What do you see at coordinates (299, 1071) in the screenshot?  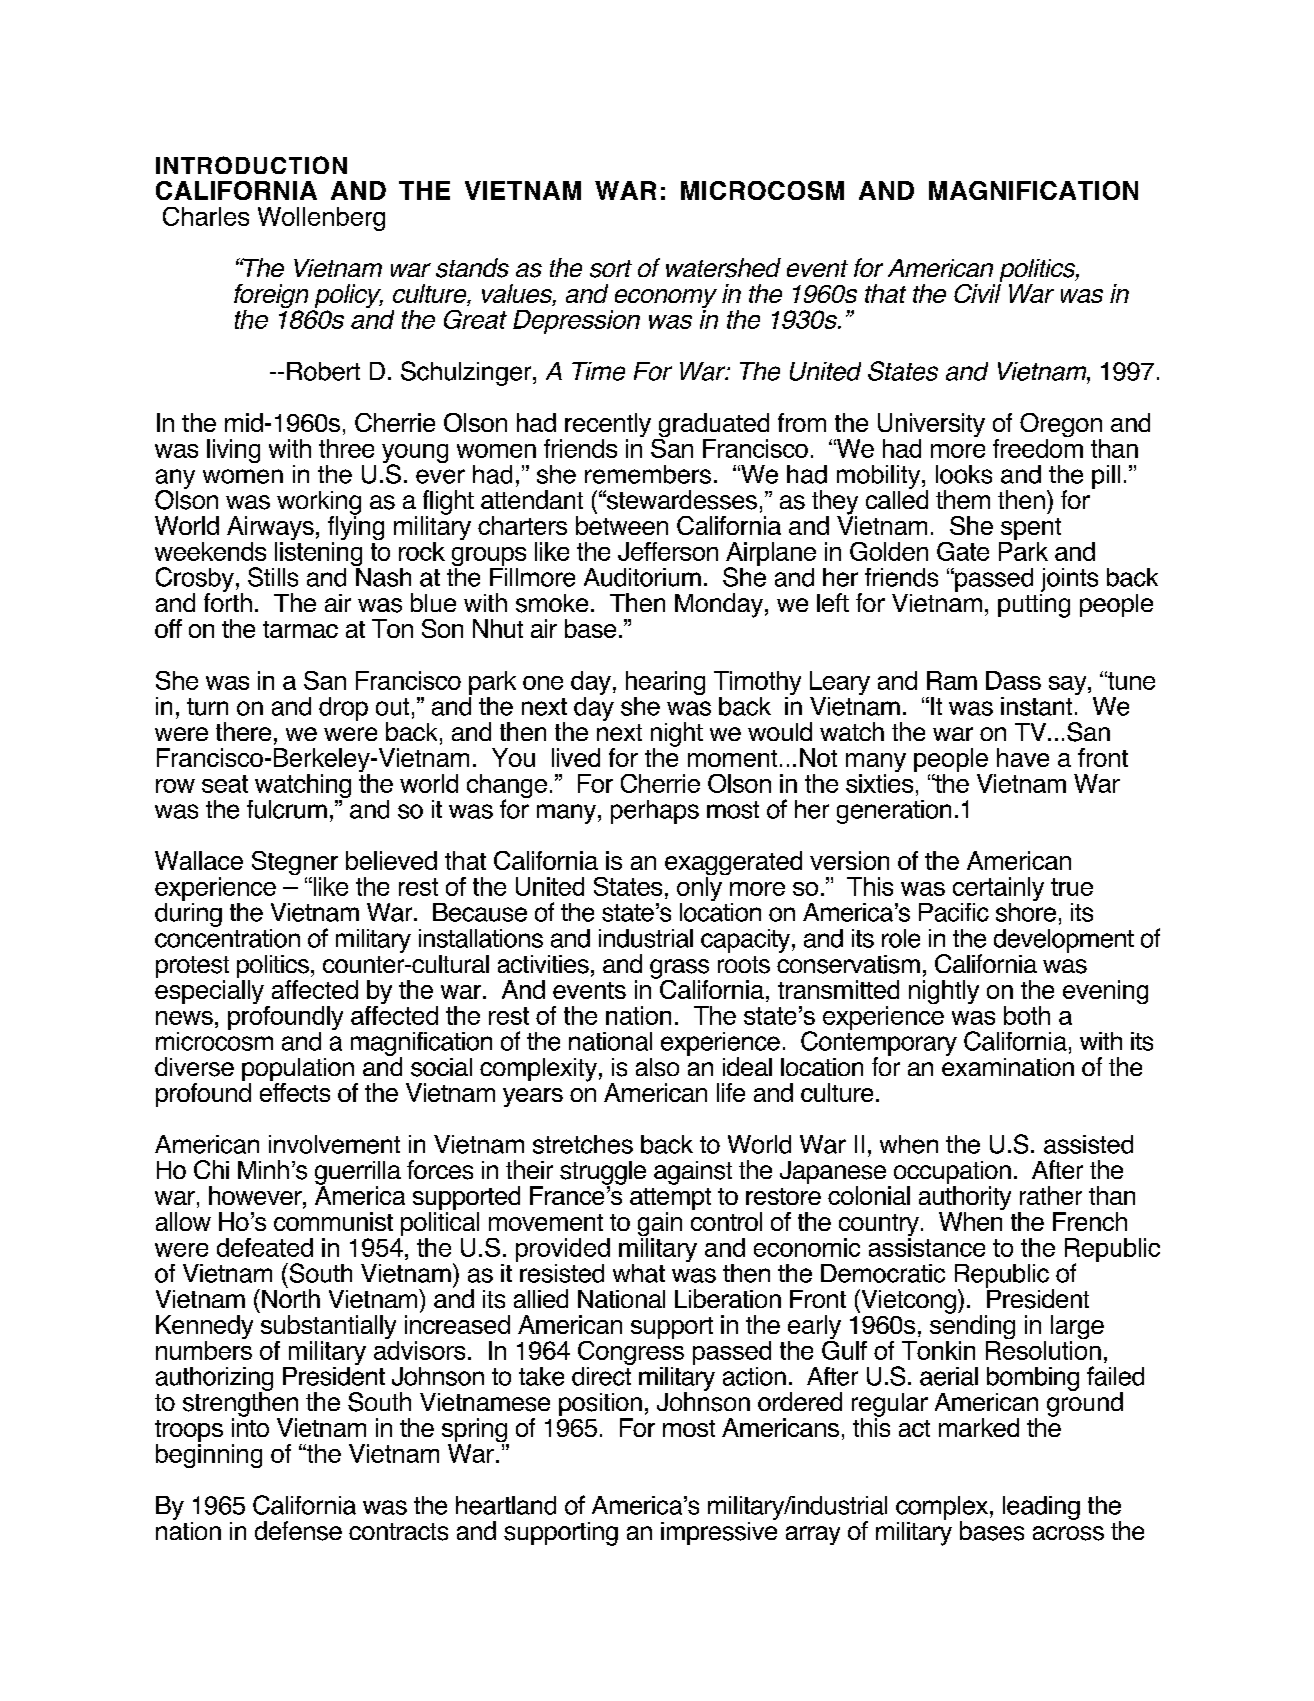 I see `population` at bounding box center [299, 1071].
